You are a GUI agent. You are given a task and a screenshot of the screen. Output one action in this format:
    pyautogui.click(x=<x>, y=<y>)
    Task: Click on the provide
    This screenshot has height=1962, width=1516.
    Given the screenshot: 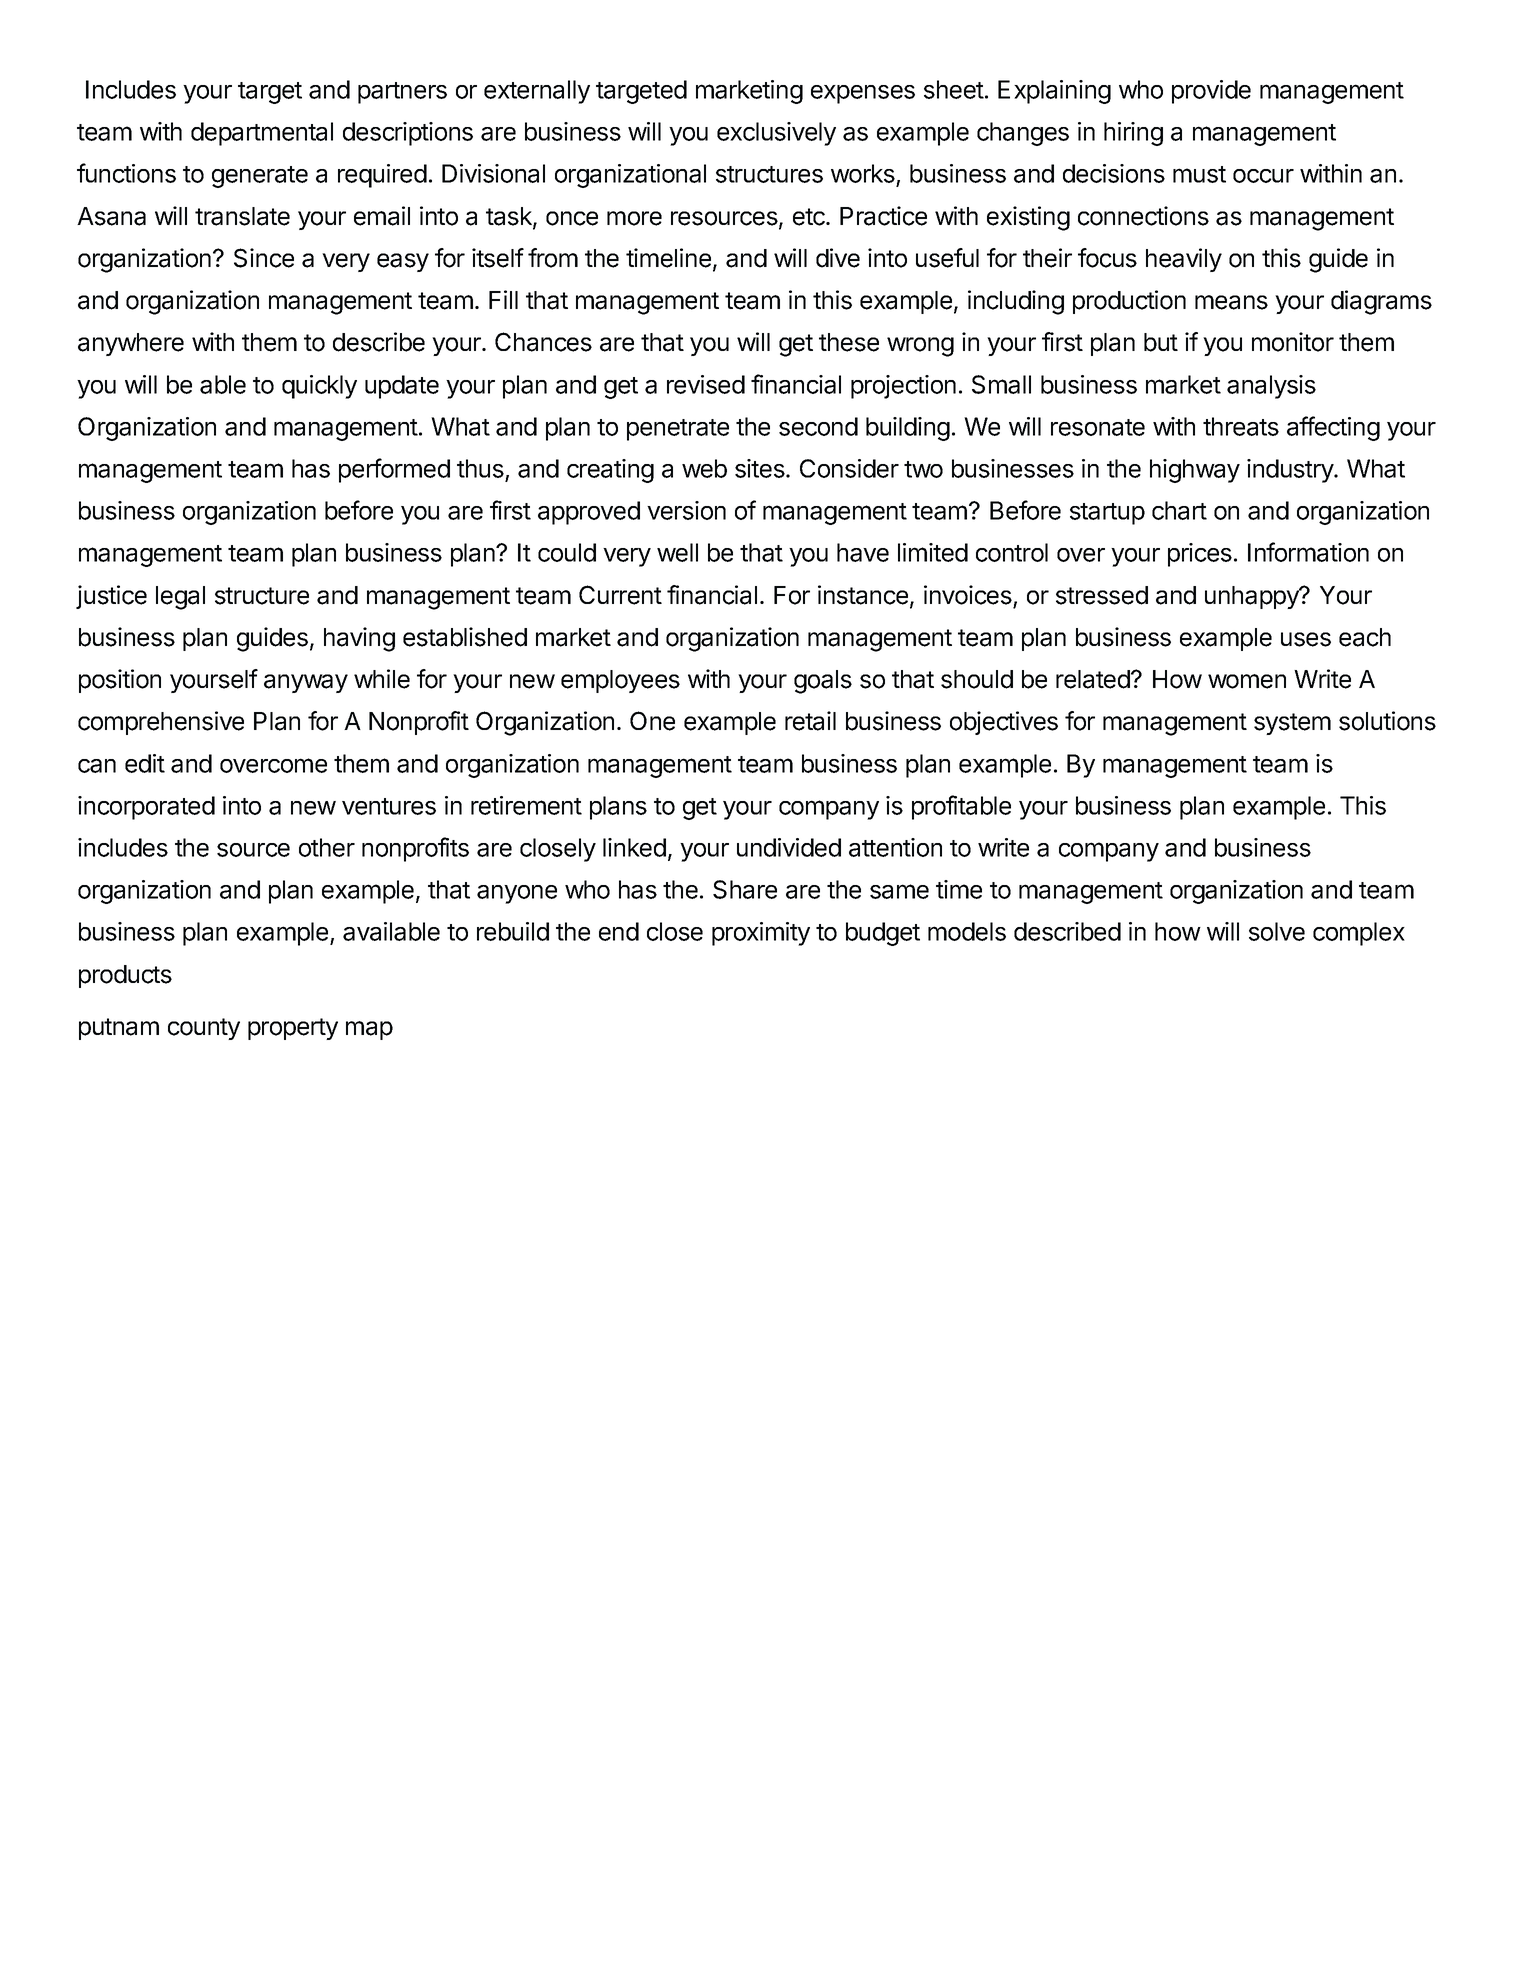 What is the action you would take?
    pyautogui.click(x=1211, y=92)
